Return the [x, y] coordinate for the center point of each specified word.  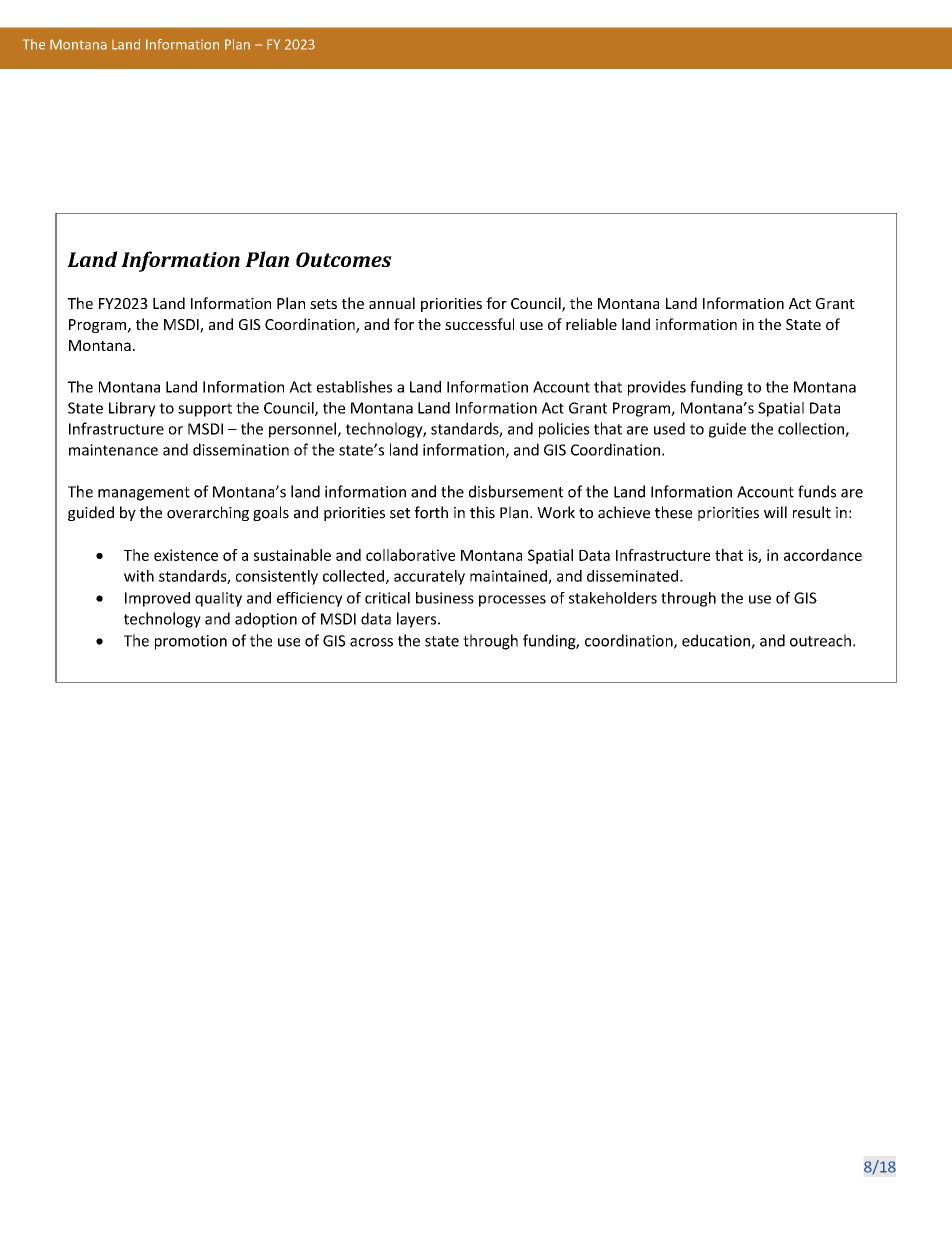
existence [186, 555]
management [144, 494]
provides [657, 388]
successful [479, 324]
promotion [191, 642]
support [205, 410]
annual [392, 303]
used [669, 428]
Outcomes [344, 259]
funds [817, 491]
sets [323, 304]
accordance [823, 555]
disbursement [516, 491]
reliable [591, 324]
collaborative [410, 555]
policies [564, 430]
